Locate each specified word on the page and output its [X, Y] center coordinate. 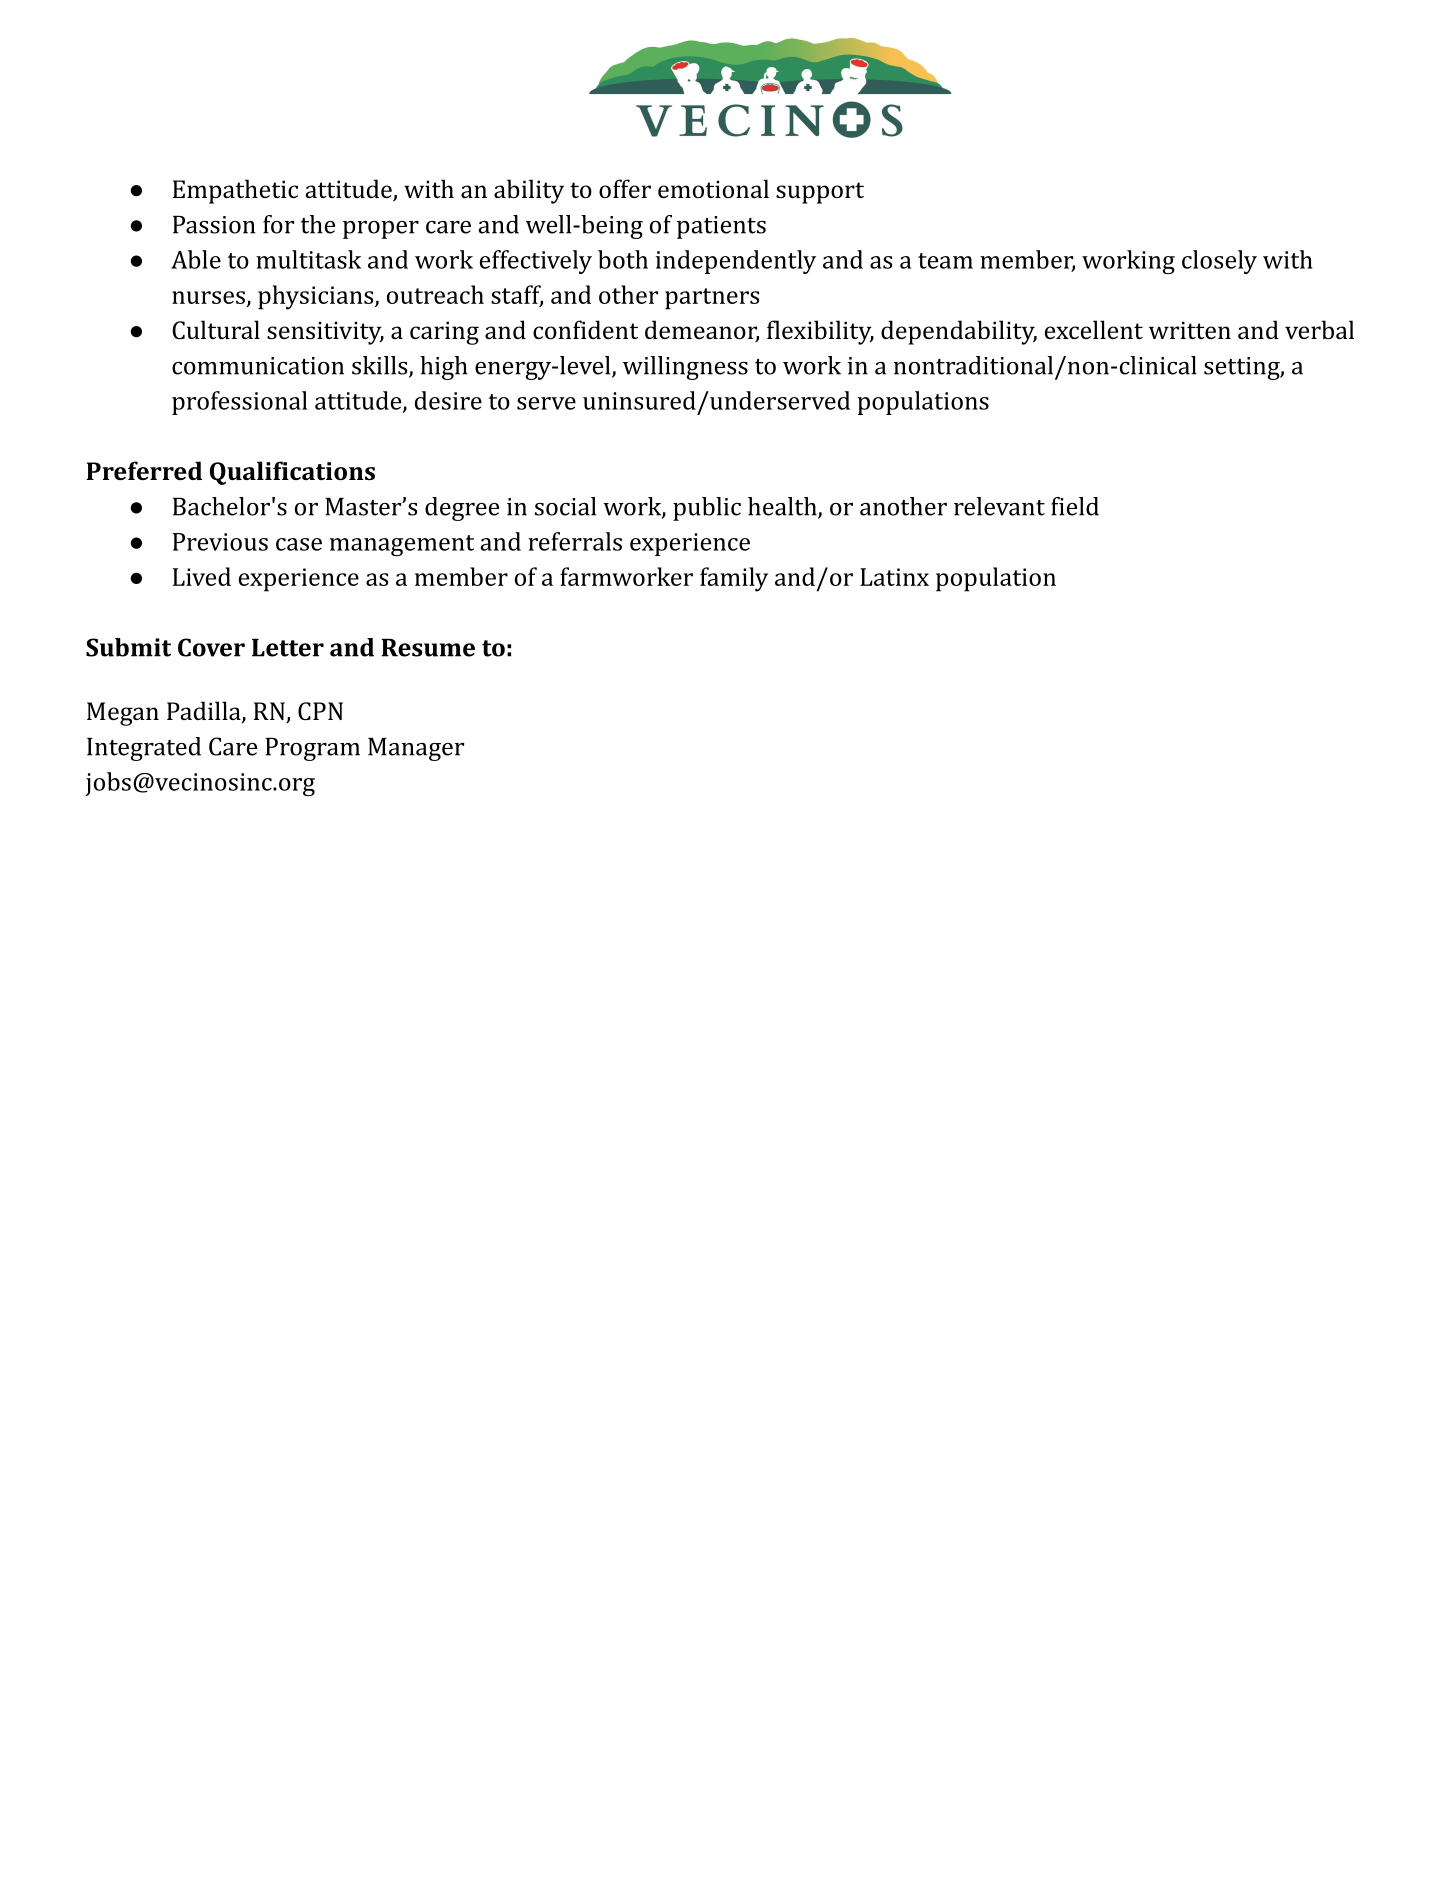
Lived [202, 576]
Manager [416, 749]
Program [312, 749]
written [1190, 330]
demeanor [702, 331]
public [707, 509]
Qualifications [292, 473]
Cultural [216, 330]
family [734, 579]
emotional [713, 188]
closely [1219, 262]
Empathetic [235, 191]
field [1075, 506]
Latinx [894, 577]
